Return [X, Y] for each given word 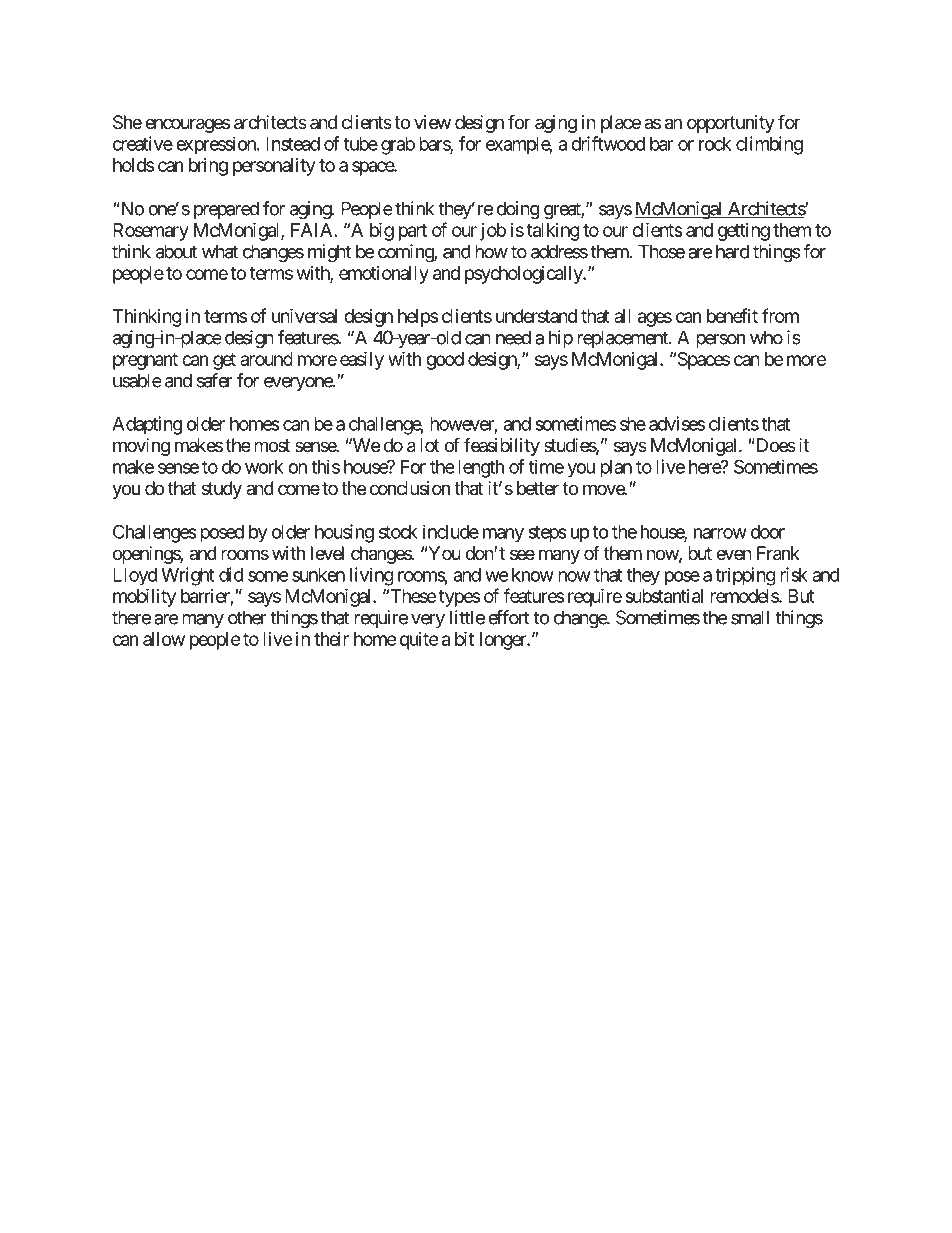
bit [464, 638]
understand [536, 316]
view [432, 122]
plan [616, 469]
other [247, 617]
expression [217, 145]
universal [304, 315]
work [264, 467]
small [750, 617]
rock [715, 144]
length [481, 469]
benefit [732, 315]
